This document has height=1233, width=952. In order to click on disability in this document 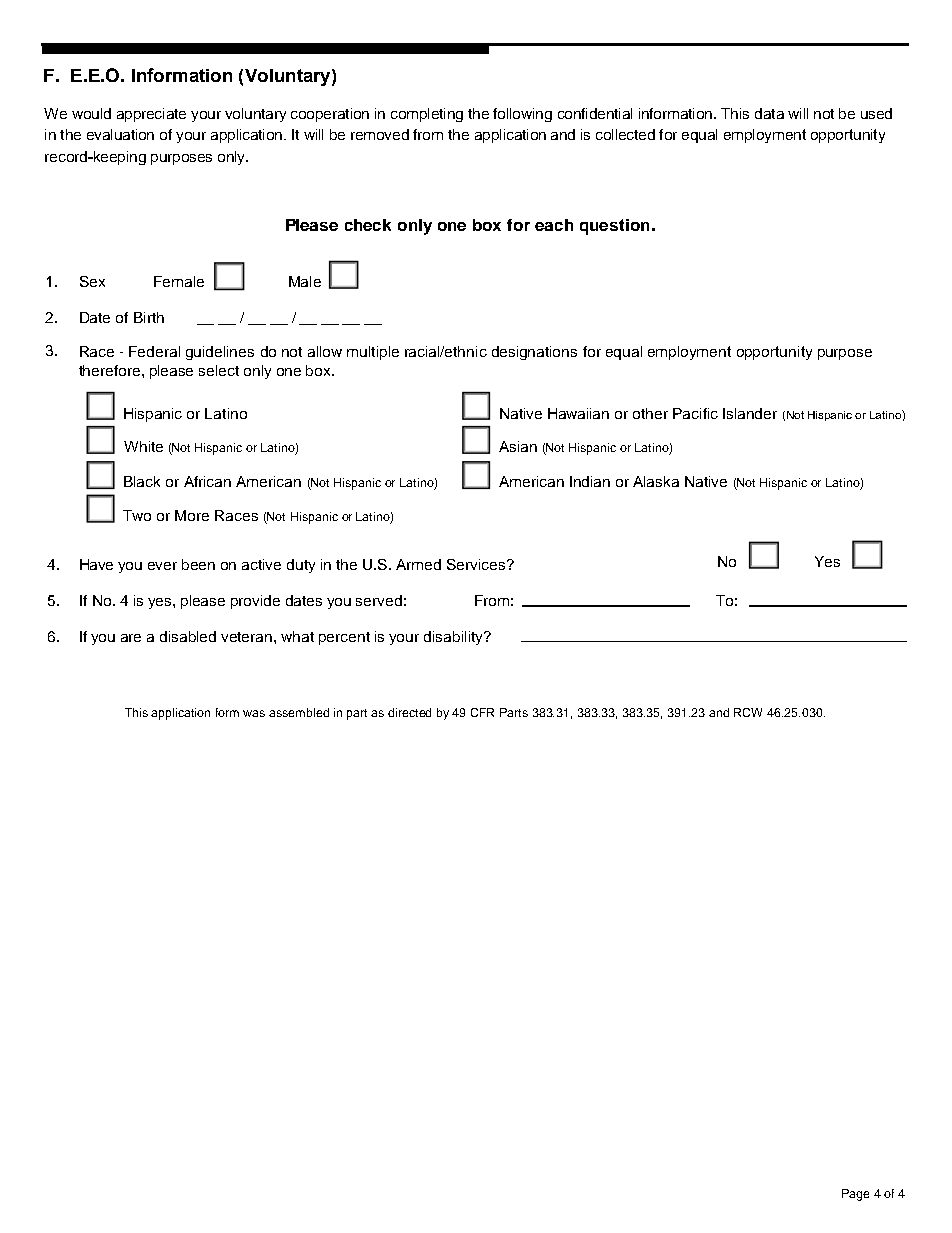, I will do `click(455, 638)`.
